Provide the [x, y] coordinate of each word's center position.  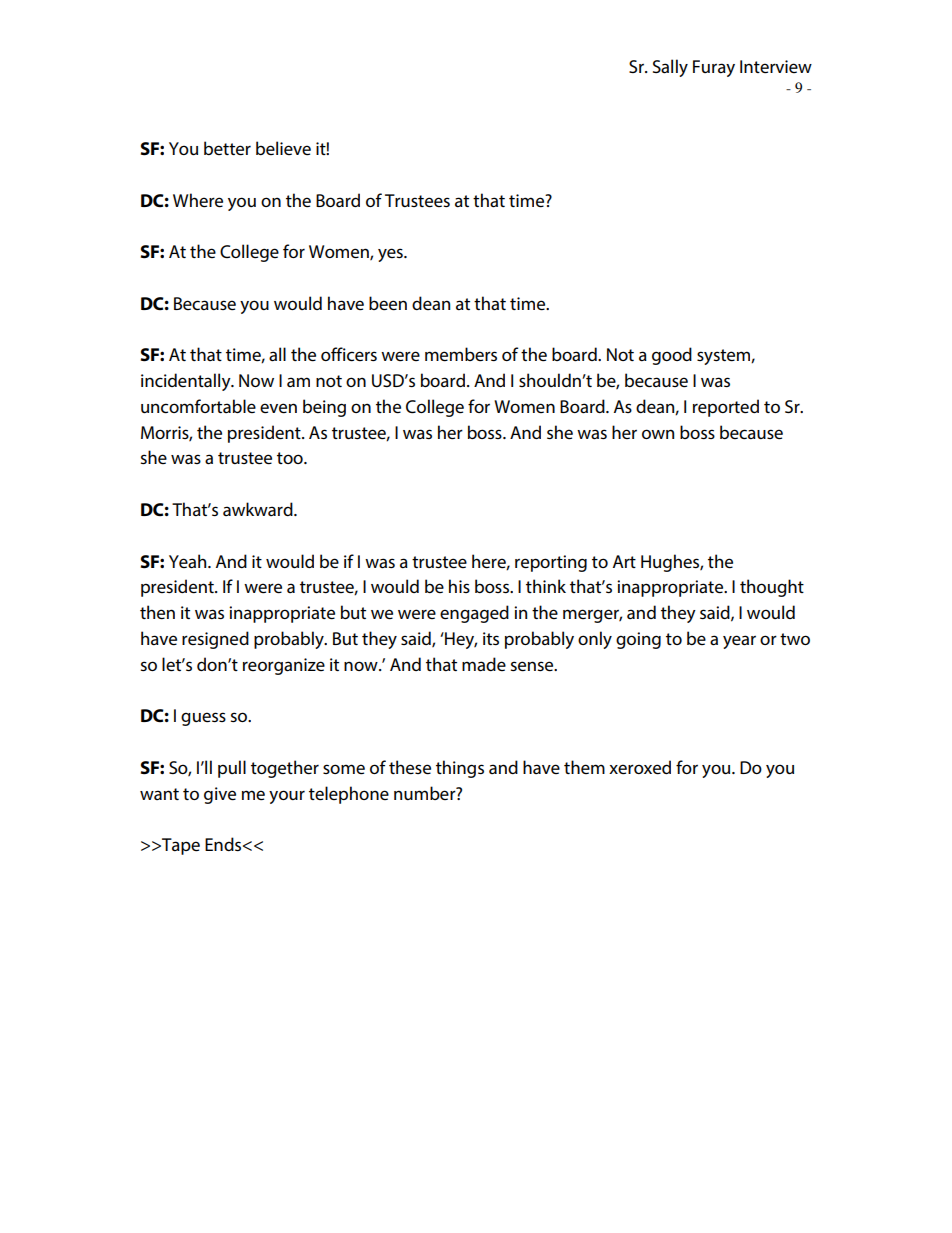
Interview [776, 67]
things [460, 769]
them [584, 767]
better [227, 148]
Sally [670, 68]
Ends [224, 844]
